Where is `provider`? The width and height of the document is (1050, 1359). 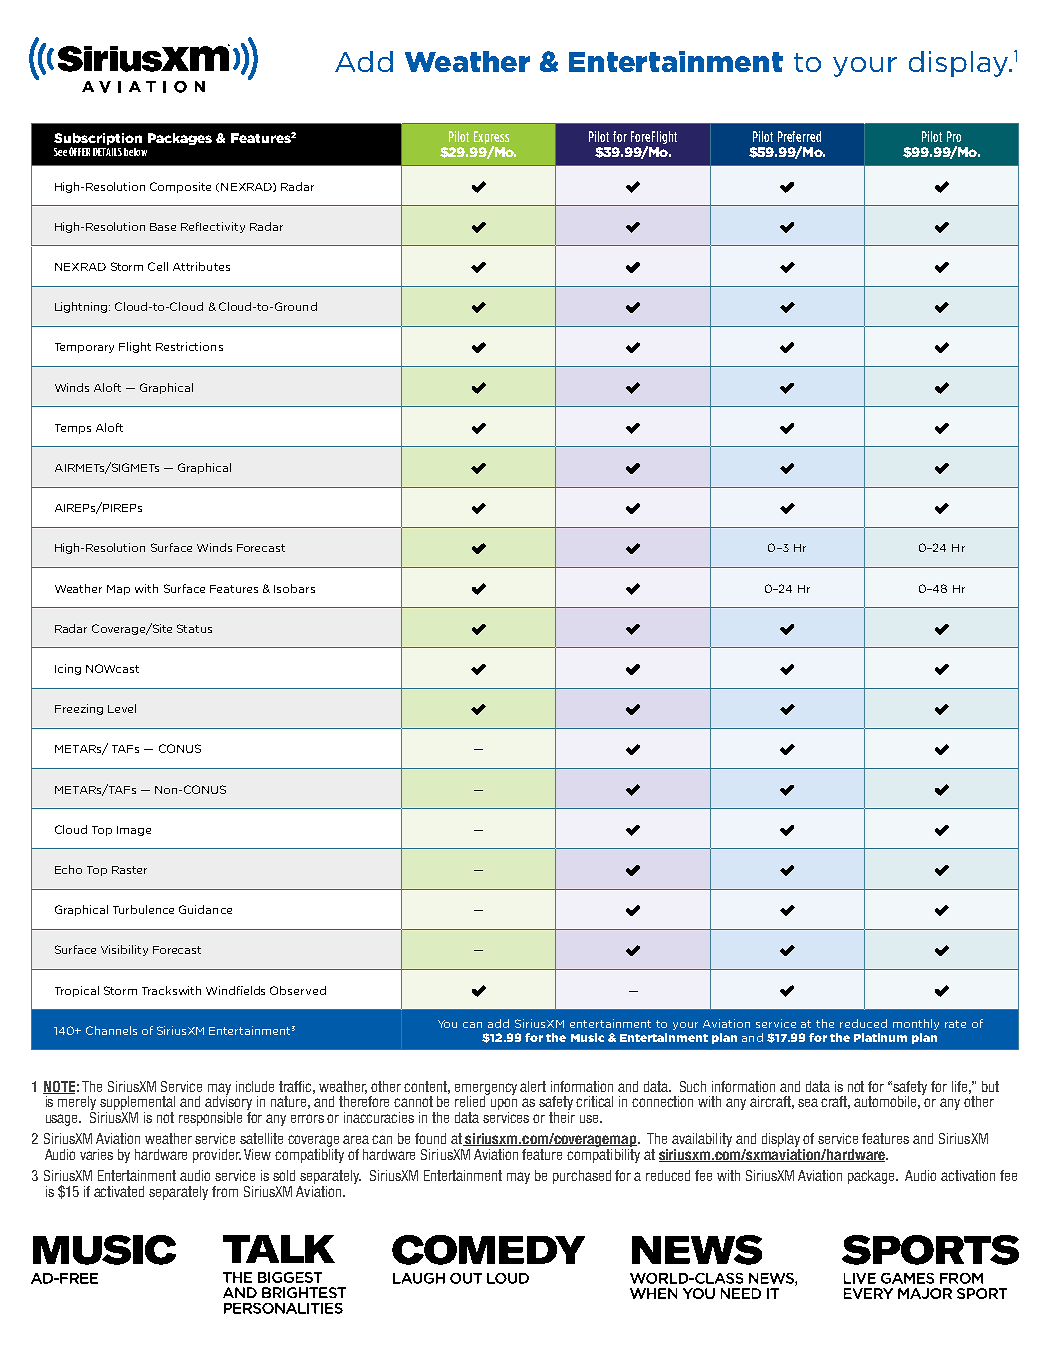
provider is located at coordinates (217, 1156).
